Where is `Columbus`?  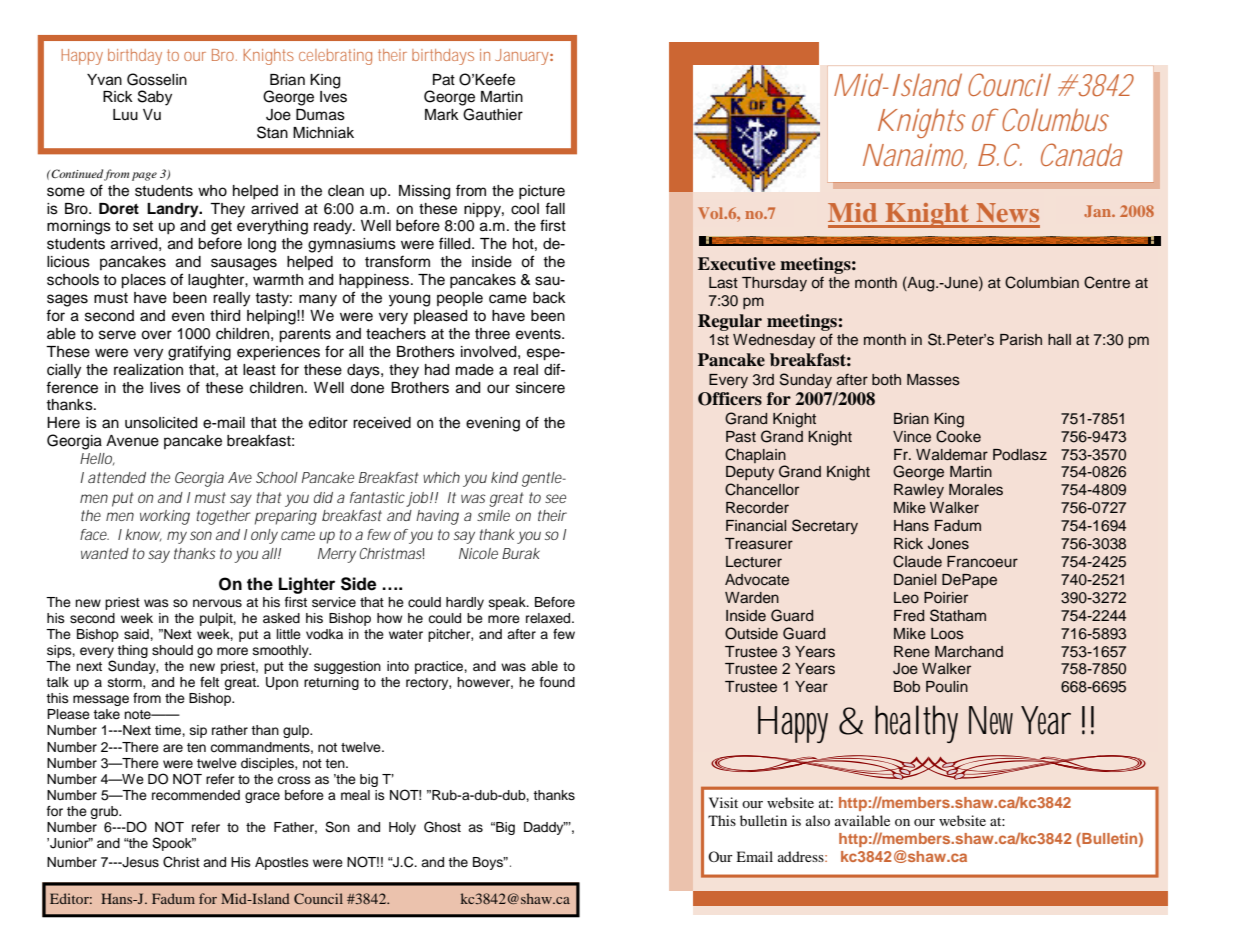 Columbus is located at coordinates (1055, 119).
